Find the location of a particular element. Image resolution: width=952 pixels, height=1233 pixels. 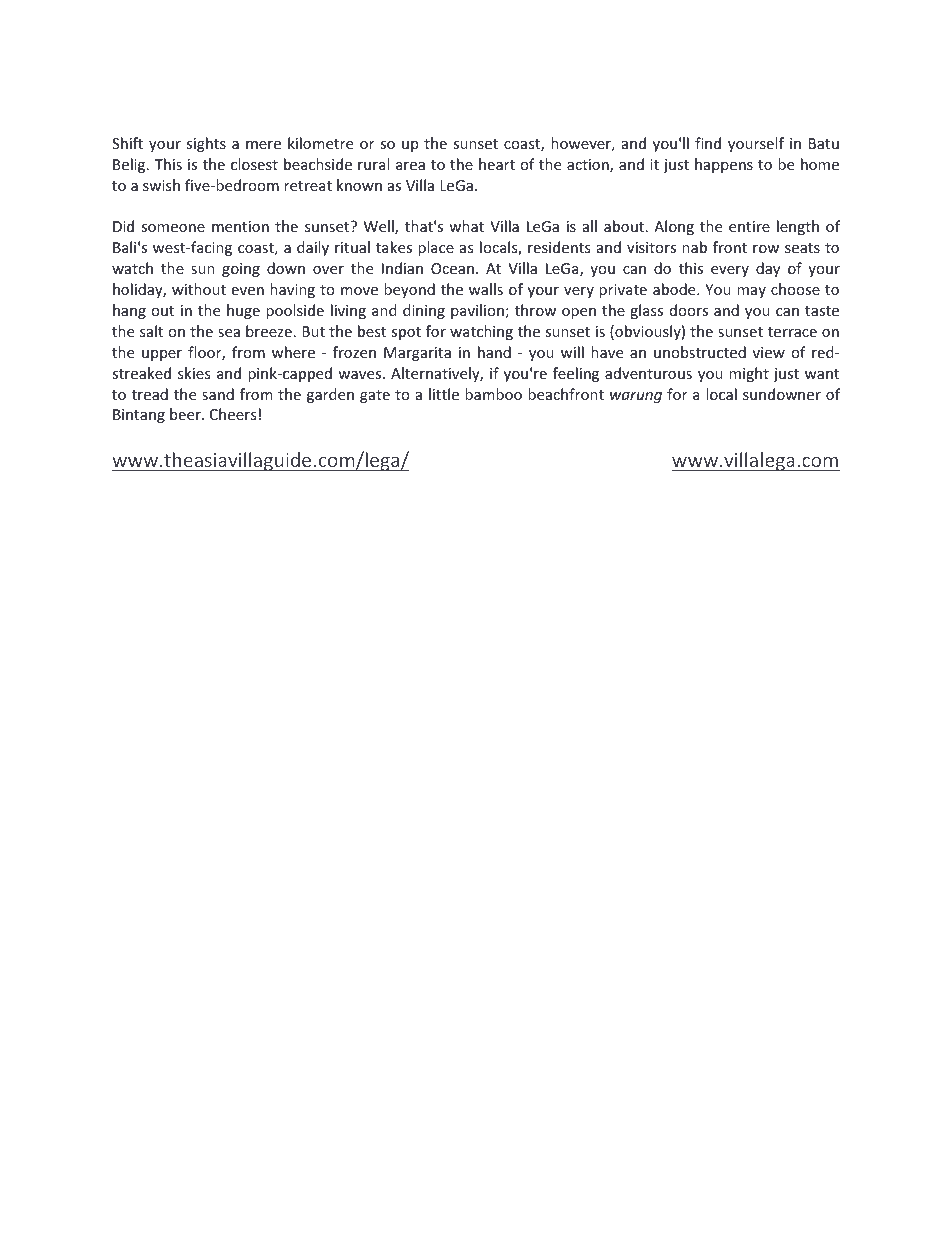

huge is located at coordinates (243, 311).
